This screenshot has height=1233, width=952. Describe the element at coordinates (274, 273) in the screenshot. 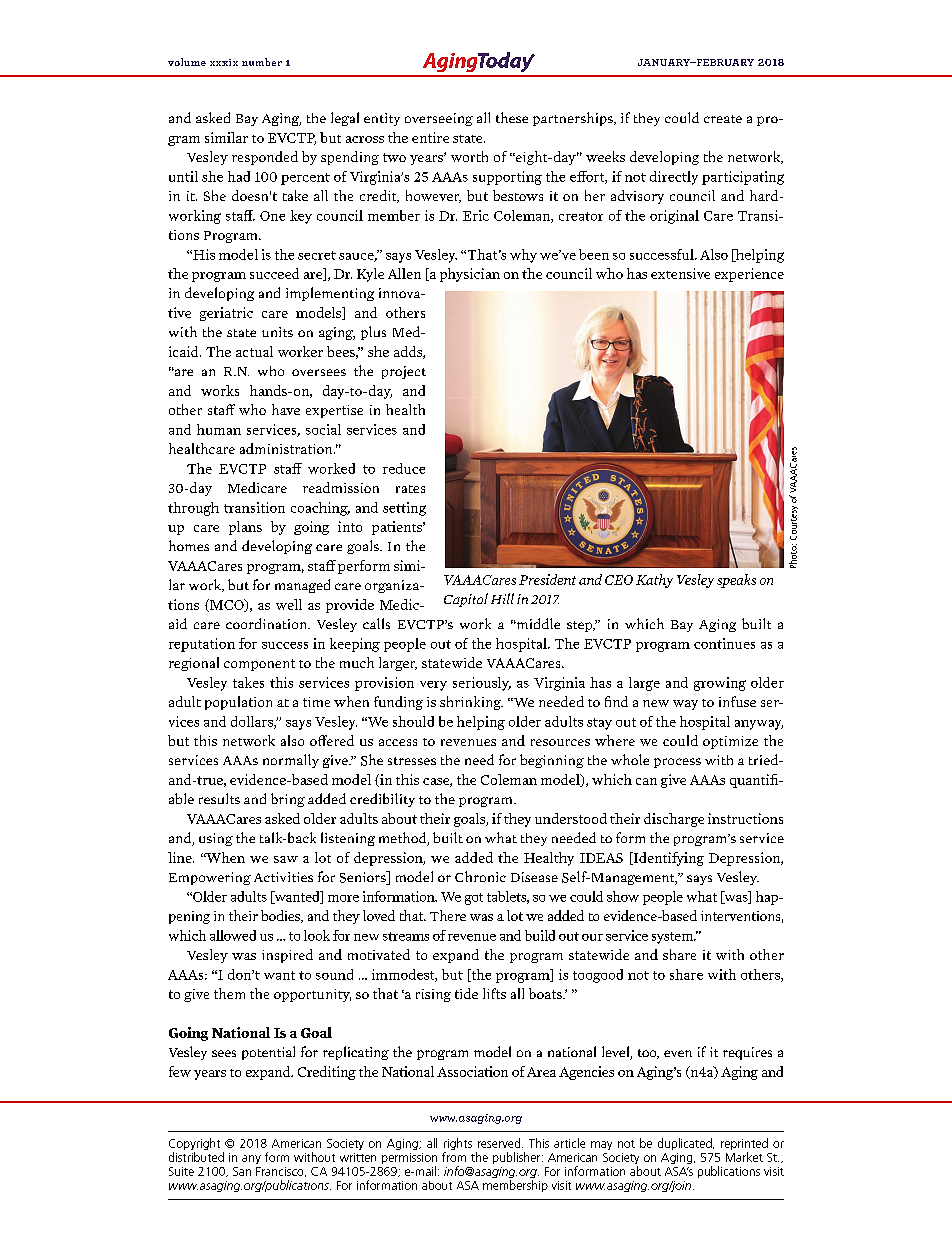

I see `succeed` at that location.
